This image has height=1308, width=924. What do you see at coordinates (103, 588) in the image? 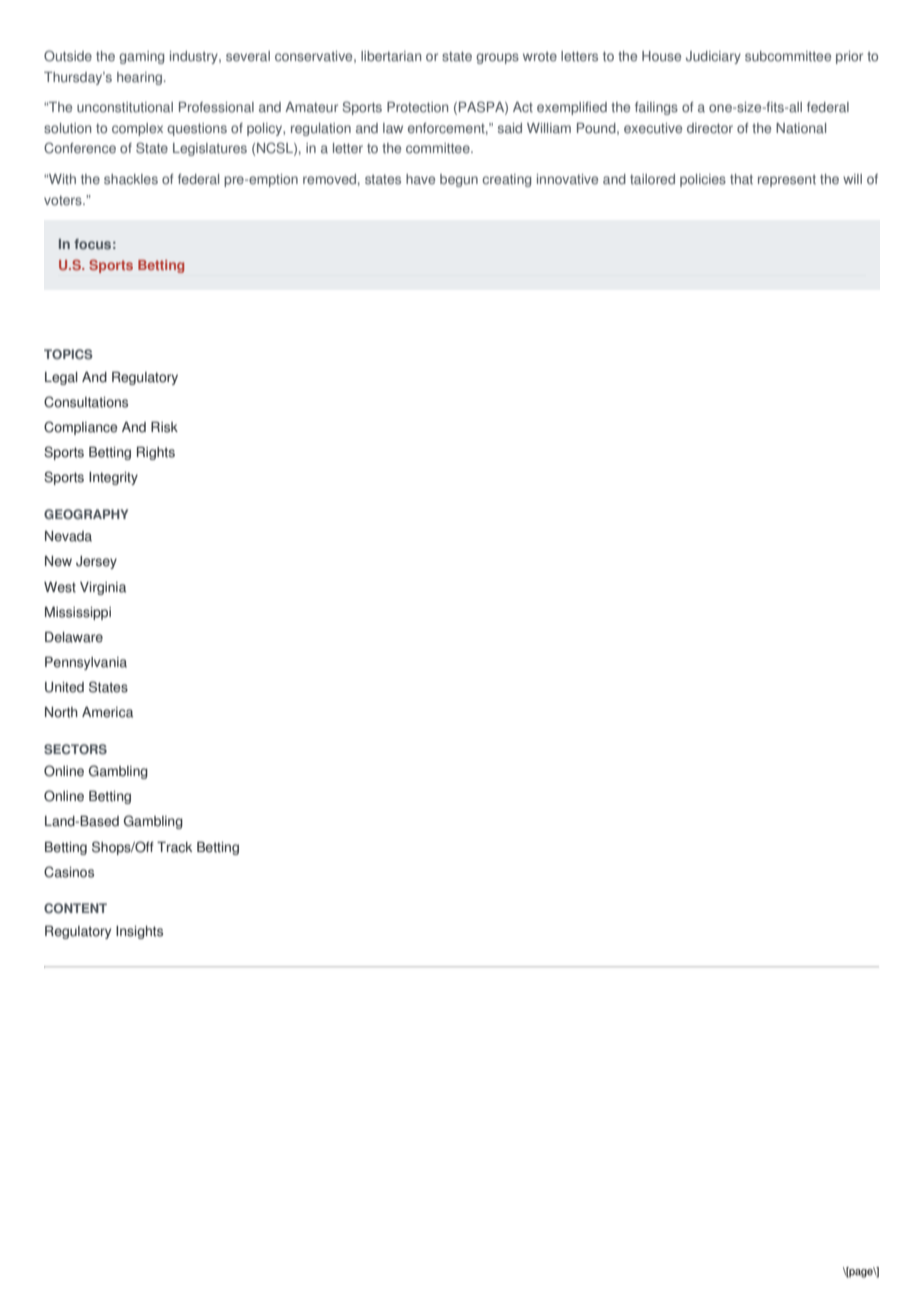
I see `Virginia` at bounding box center [103, 588].
